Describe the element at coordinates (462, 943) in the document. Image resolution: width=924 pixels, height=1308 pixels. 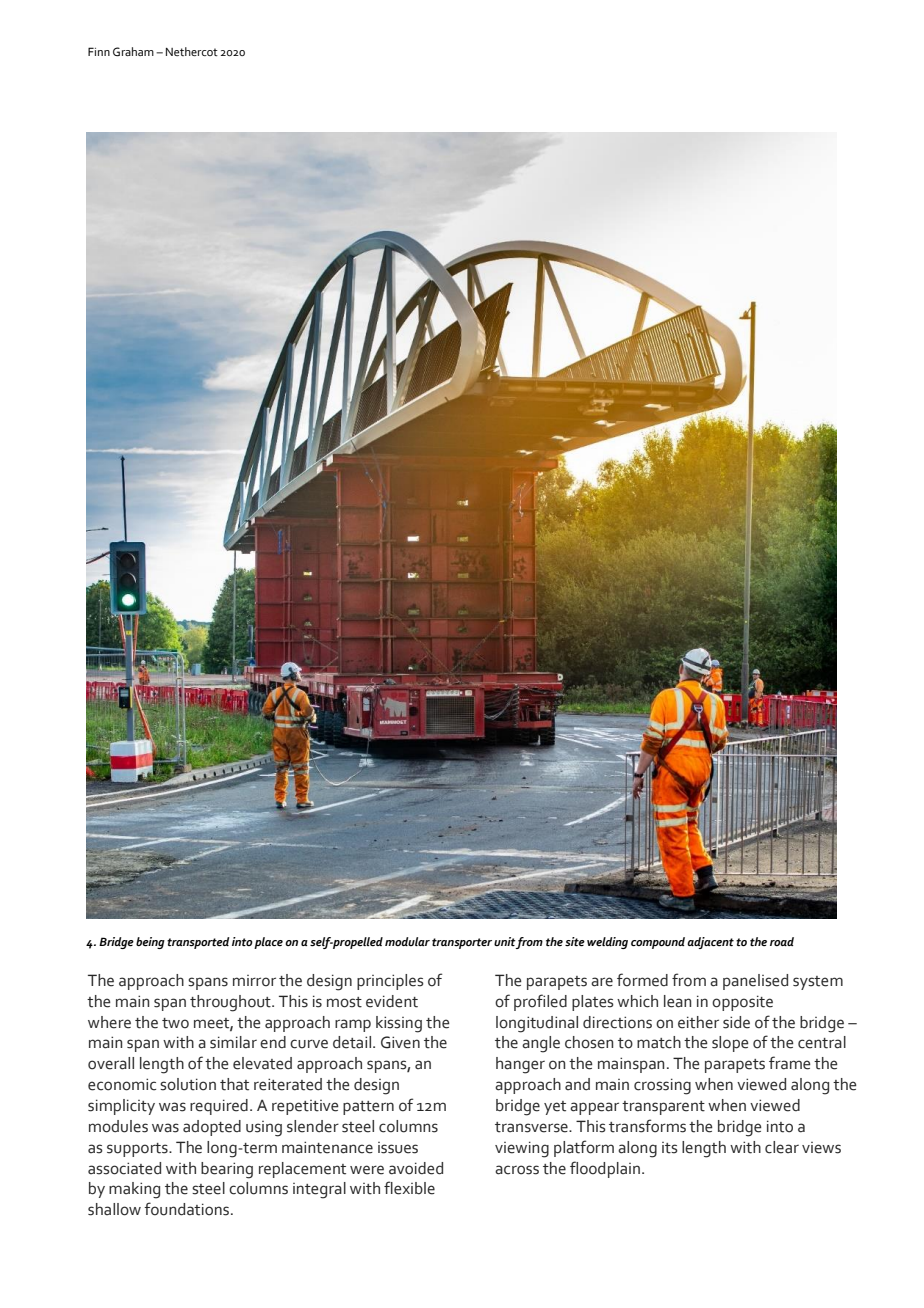
I see `transporter` at that location.
